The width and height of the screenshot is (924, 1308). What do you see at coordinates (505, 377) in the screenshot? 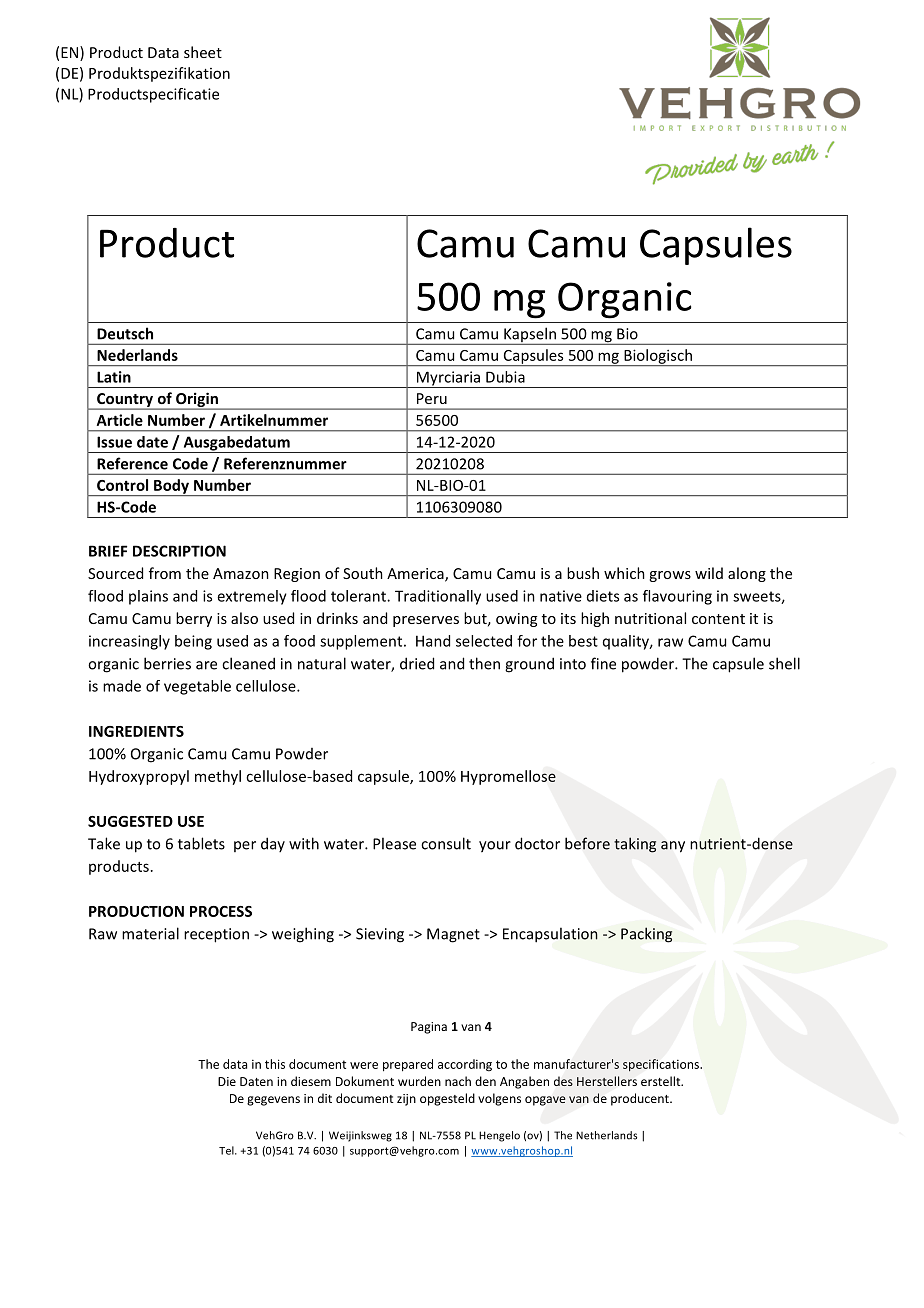
I see `Dubia` at bounding box center [505, 377].
